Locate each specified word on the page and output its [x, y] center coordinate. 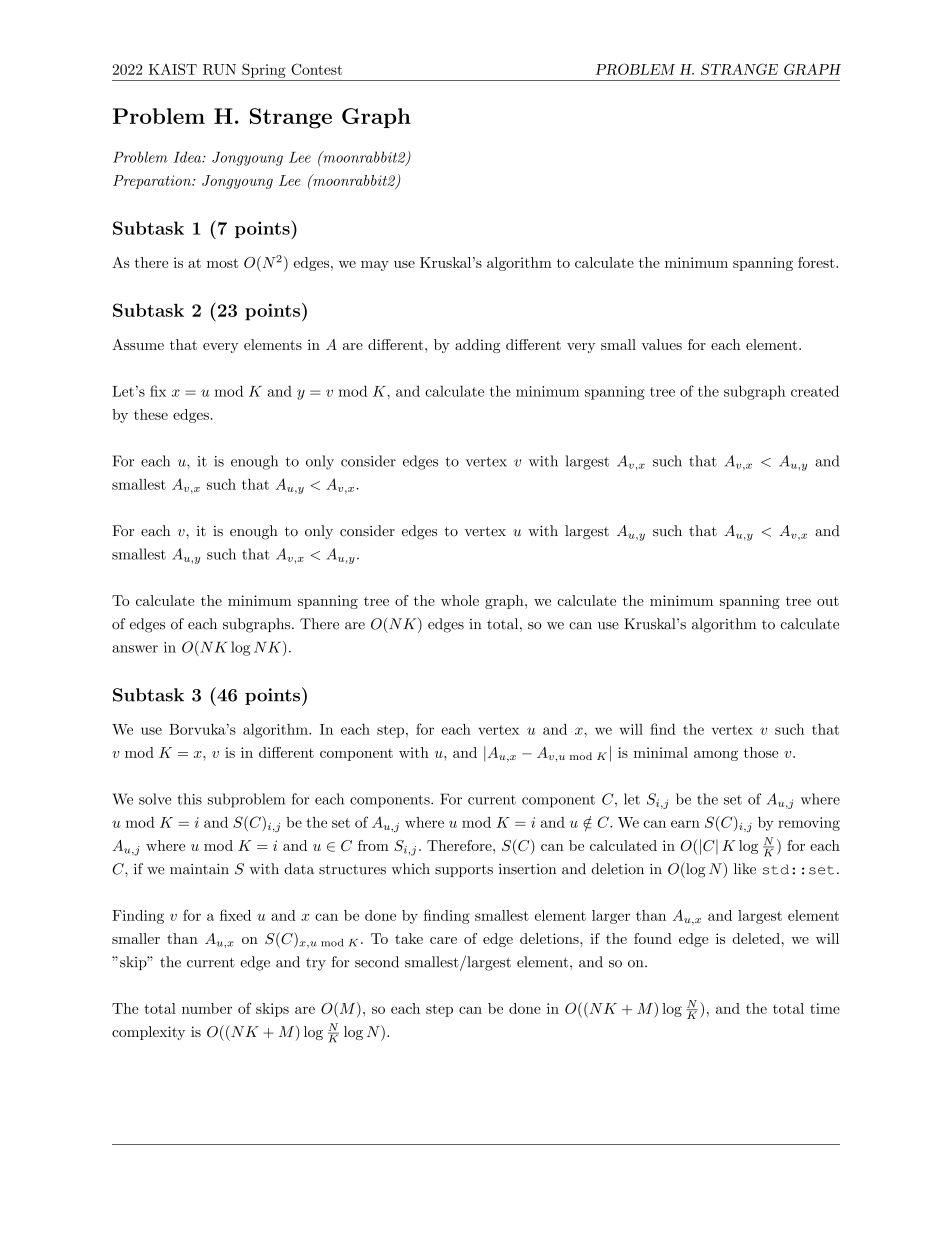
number [207, 1008]
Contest [316, 69]
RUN [219, 69]
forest [817, 262]
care [443, 940]
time [825, 1008]
